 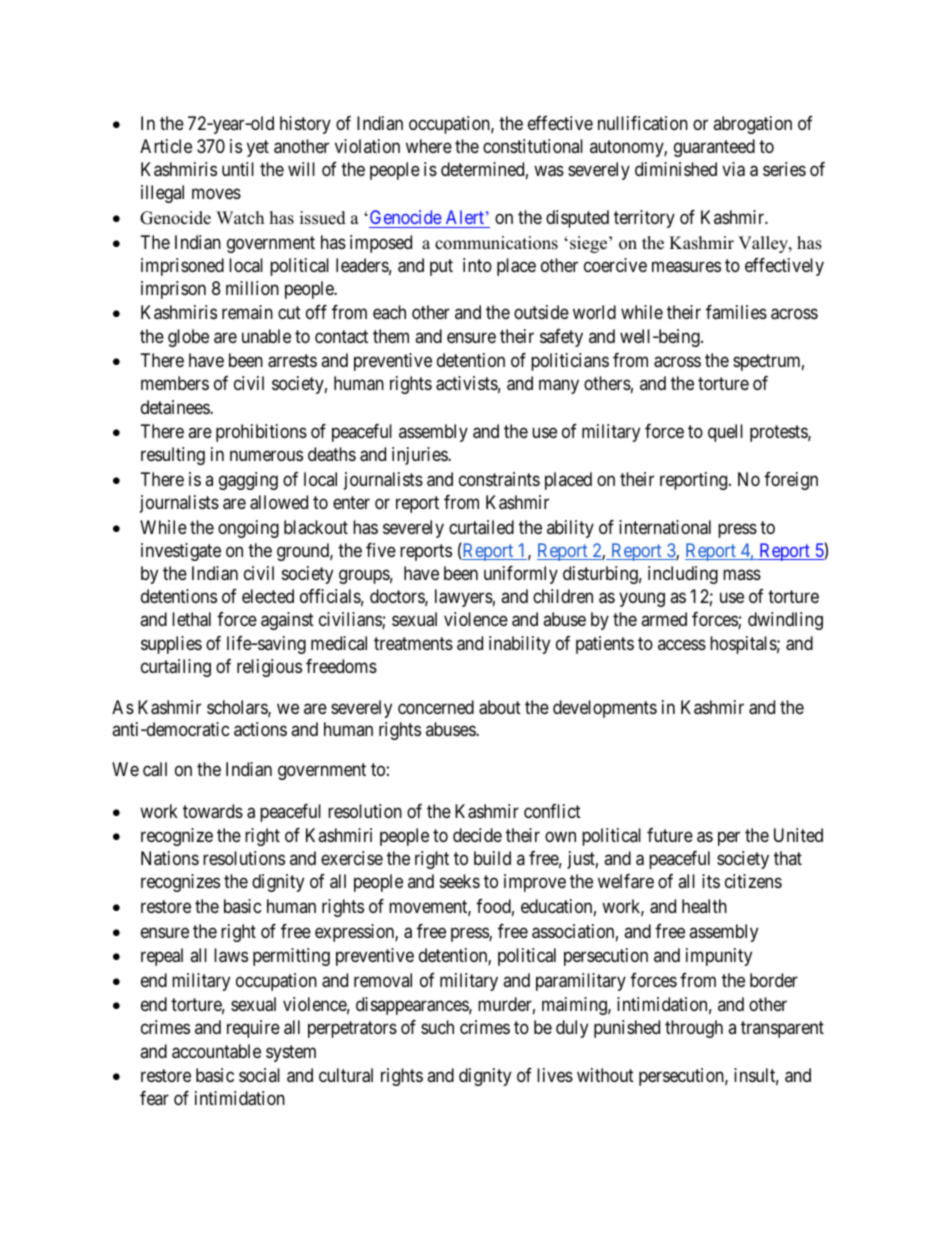 I want to click on where, so click(x=429, y=146).
